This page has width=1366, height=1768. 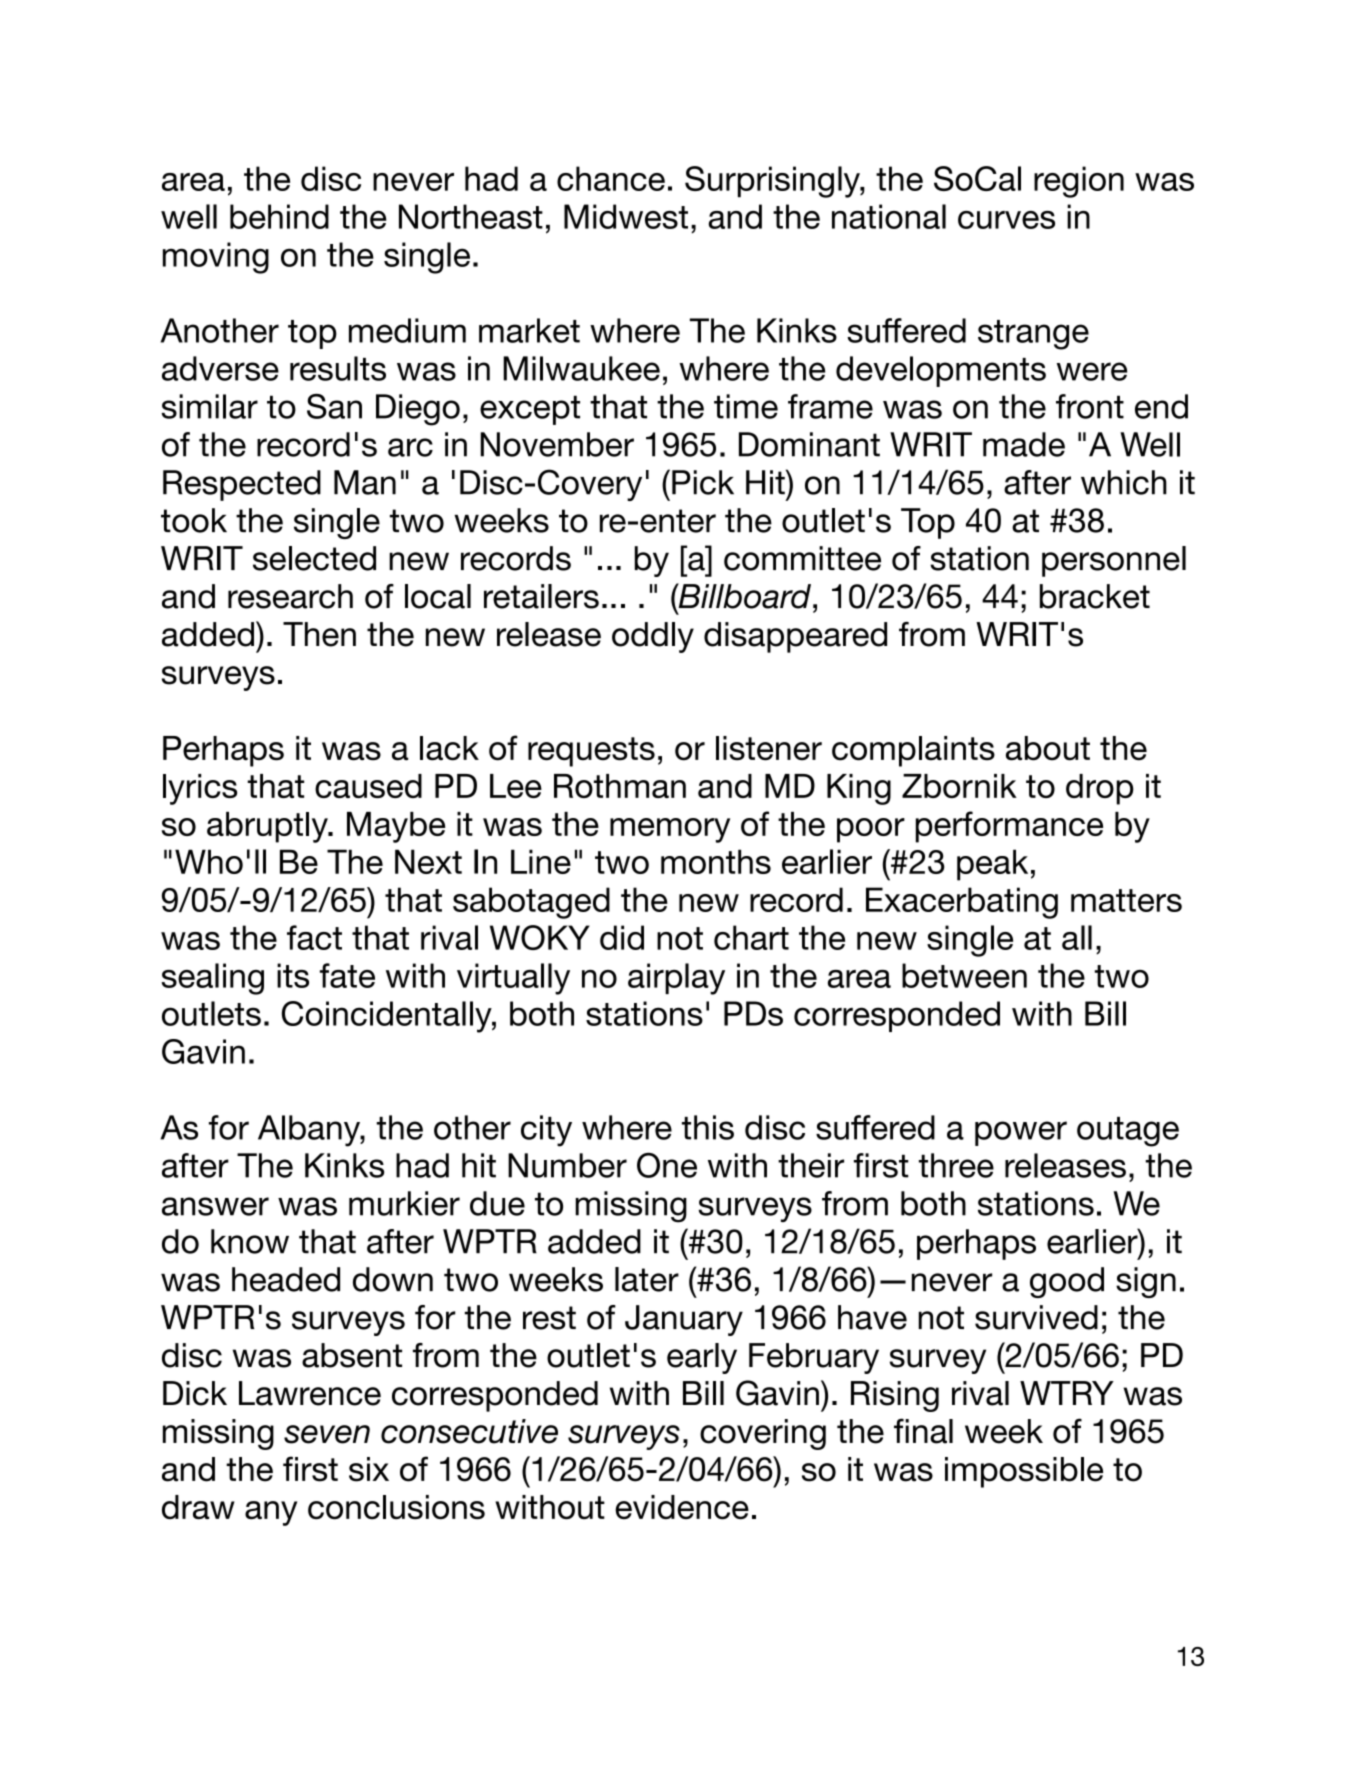 I want to click on evidence, so click(x=682, y=1507).
